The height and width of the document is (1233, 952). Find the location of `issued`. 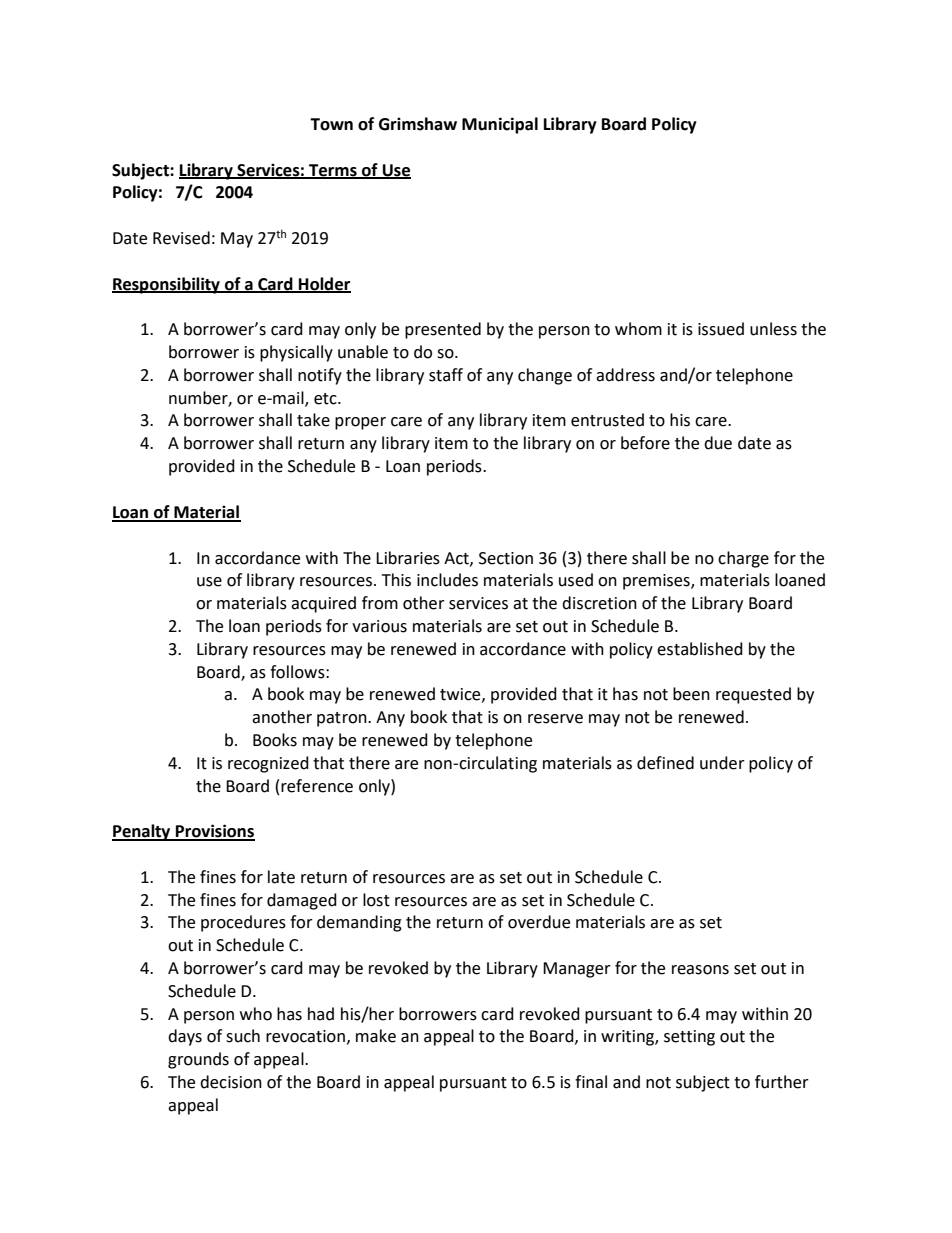

issued is located at coordinates (721, 329).
